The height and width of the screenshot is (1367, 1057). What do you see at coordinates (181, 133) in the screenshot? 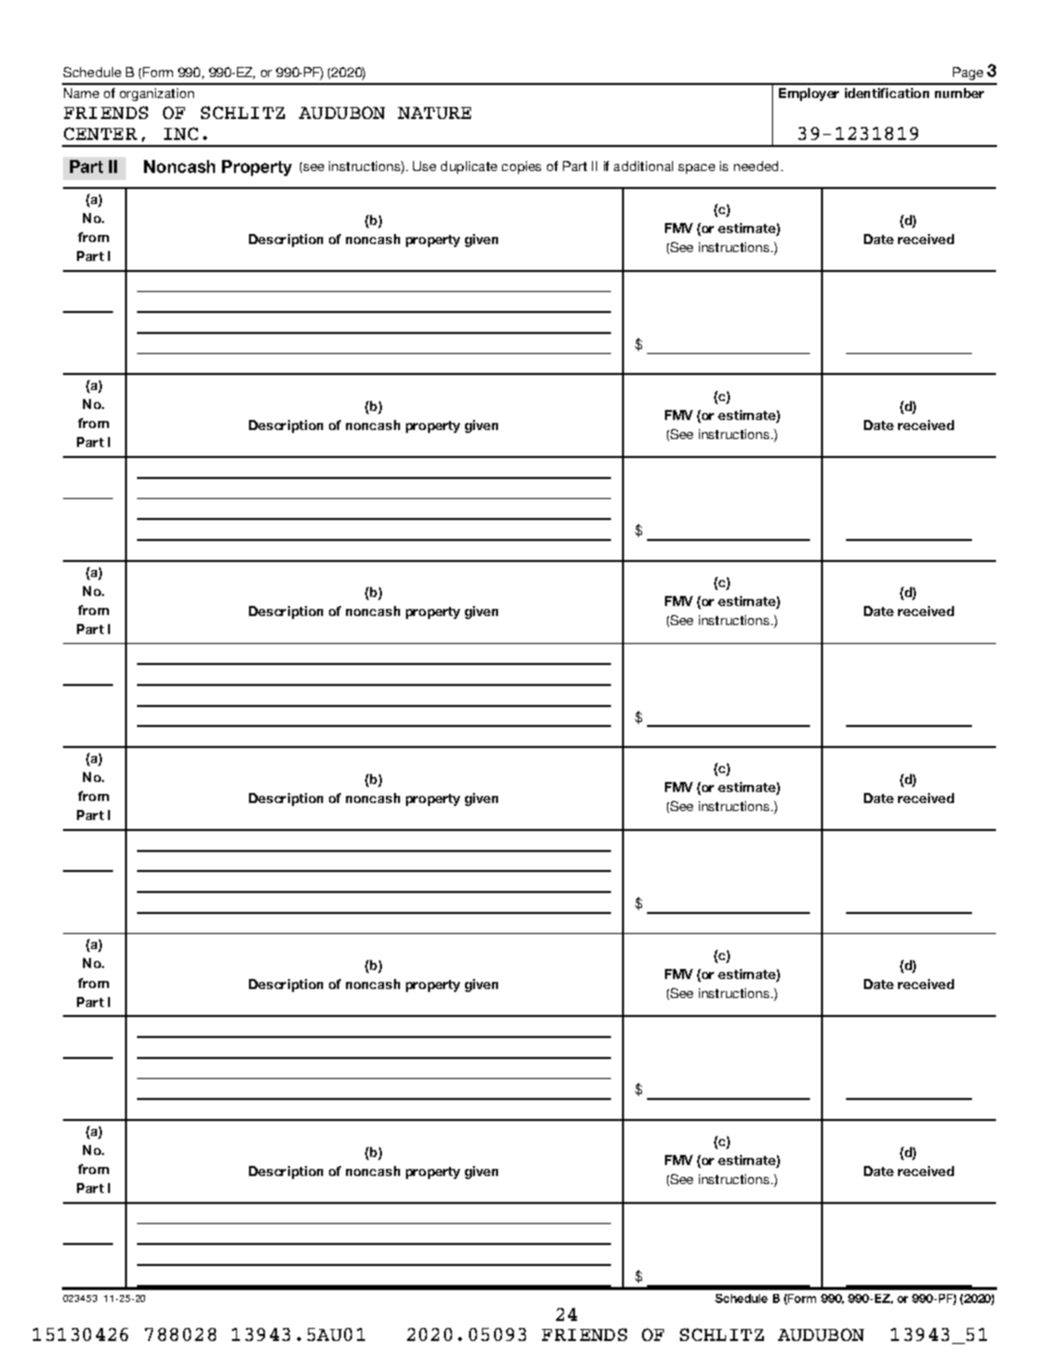
I see `INC` at bounding box center [181, 133].
